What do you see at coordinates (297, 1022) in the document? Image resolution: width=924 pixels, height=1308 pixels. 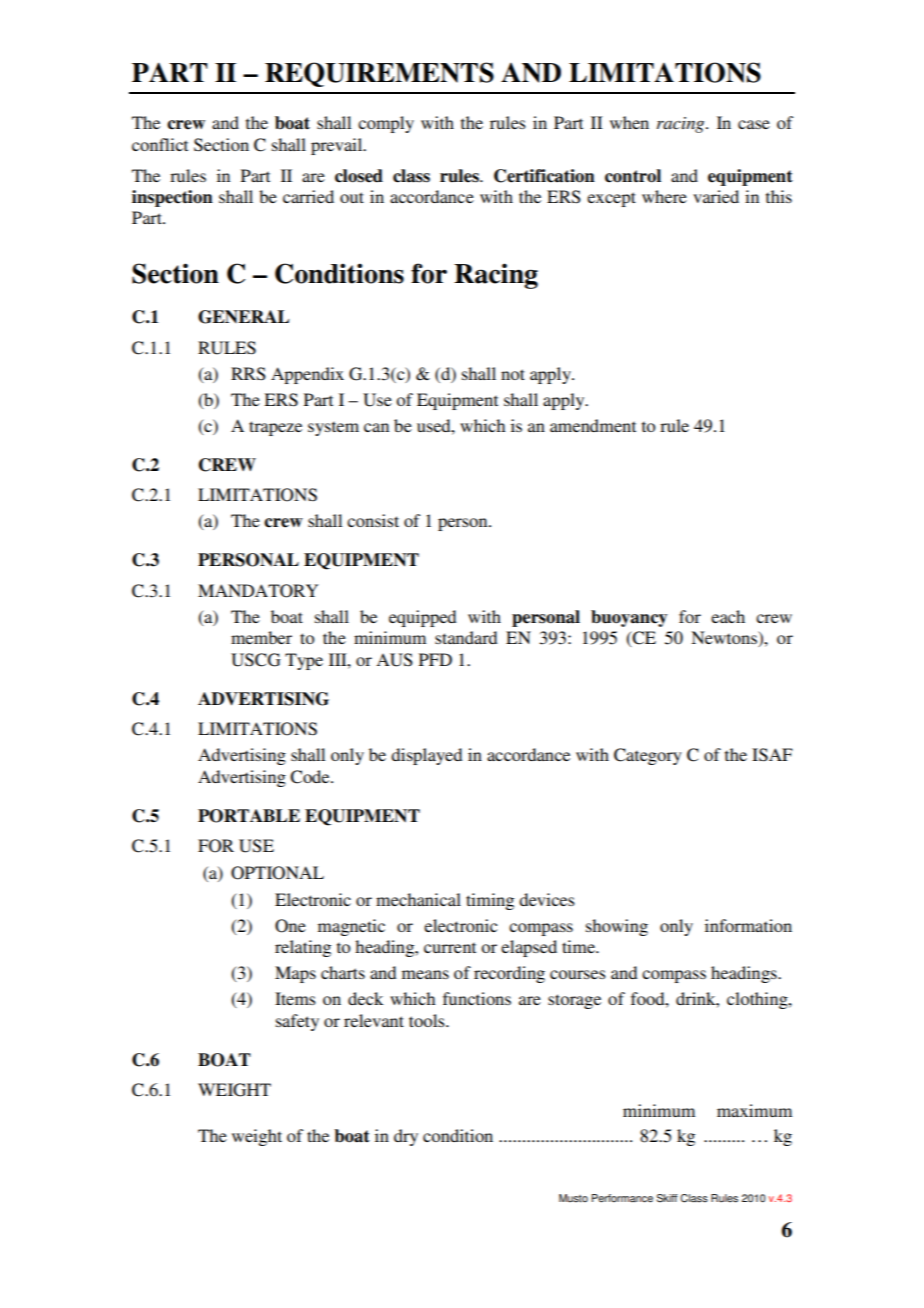 I see `safety` at bounding box center [297, 1022].
